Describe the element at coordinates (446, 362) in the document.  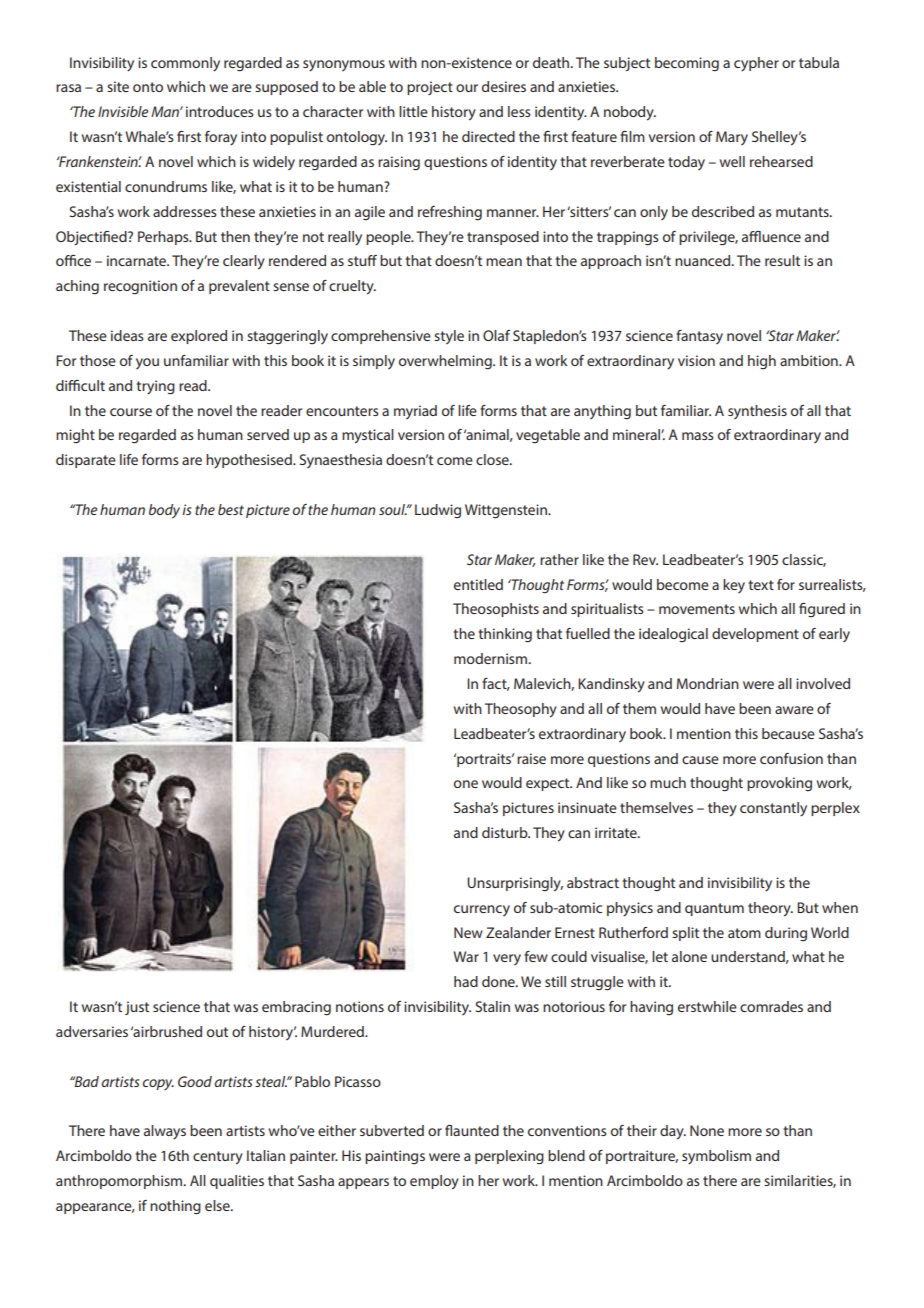
I see `overwhelming` at that location.
